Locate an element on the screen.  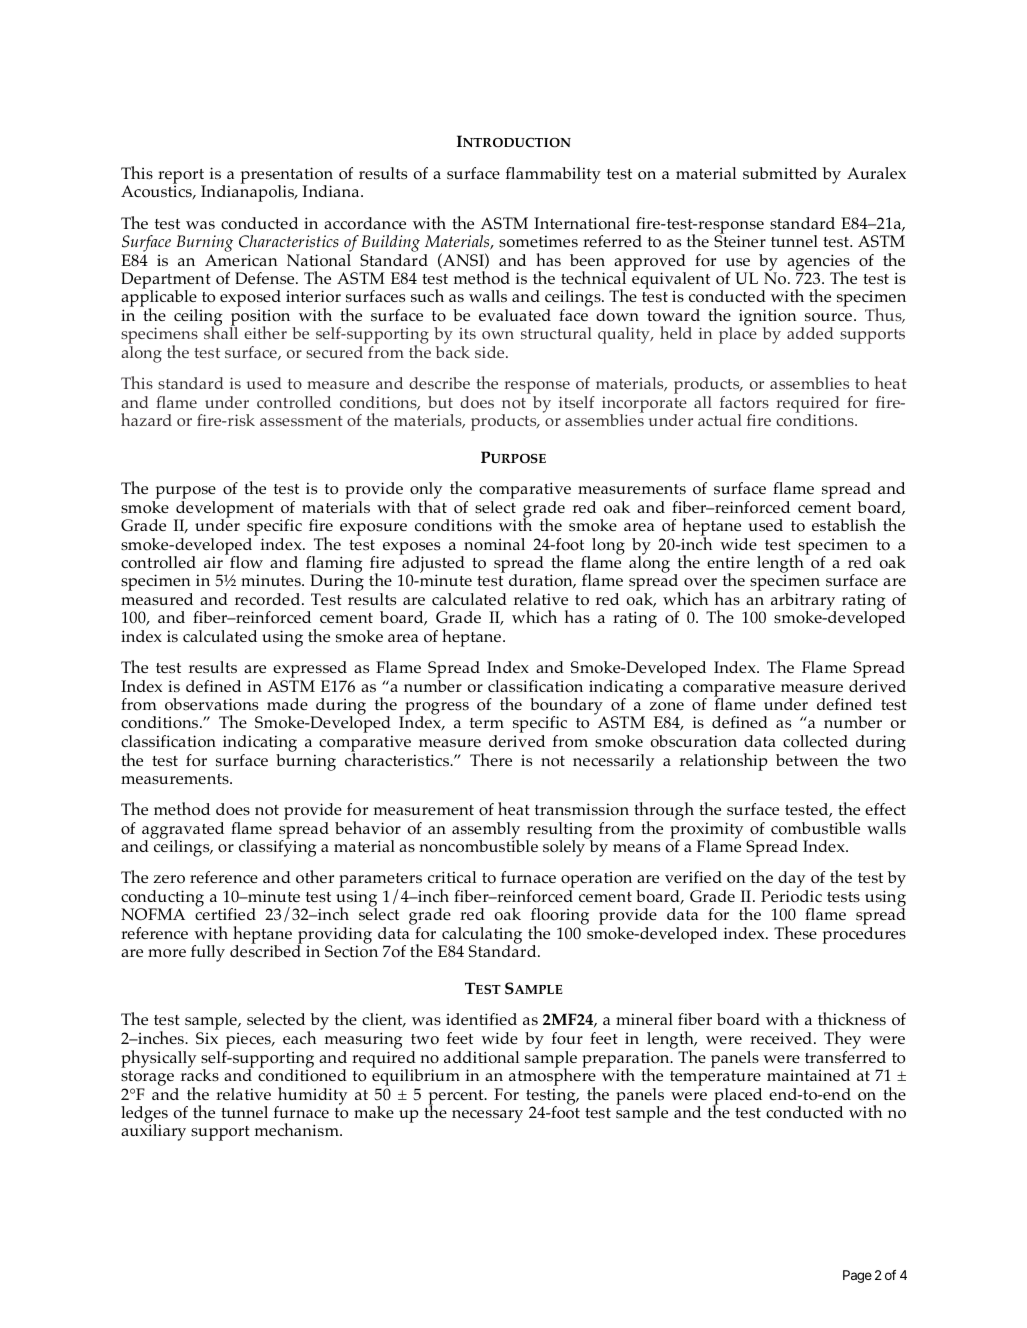
pieces is located at coordinates (249, 1041).
